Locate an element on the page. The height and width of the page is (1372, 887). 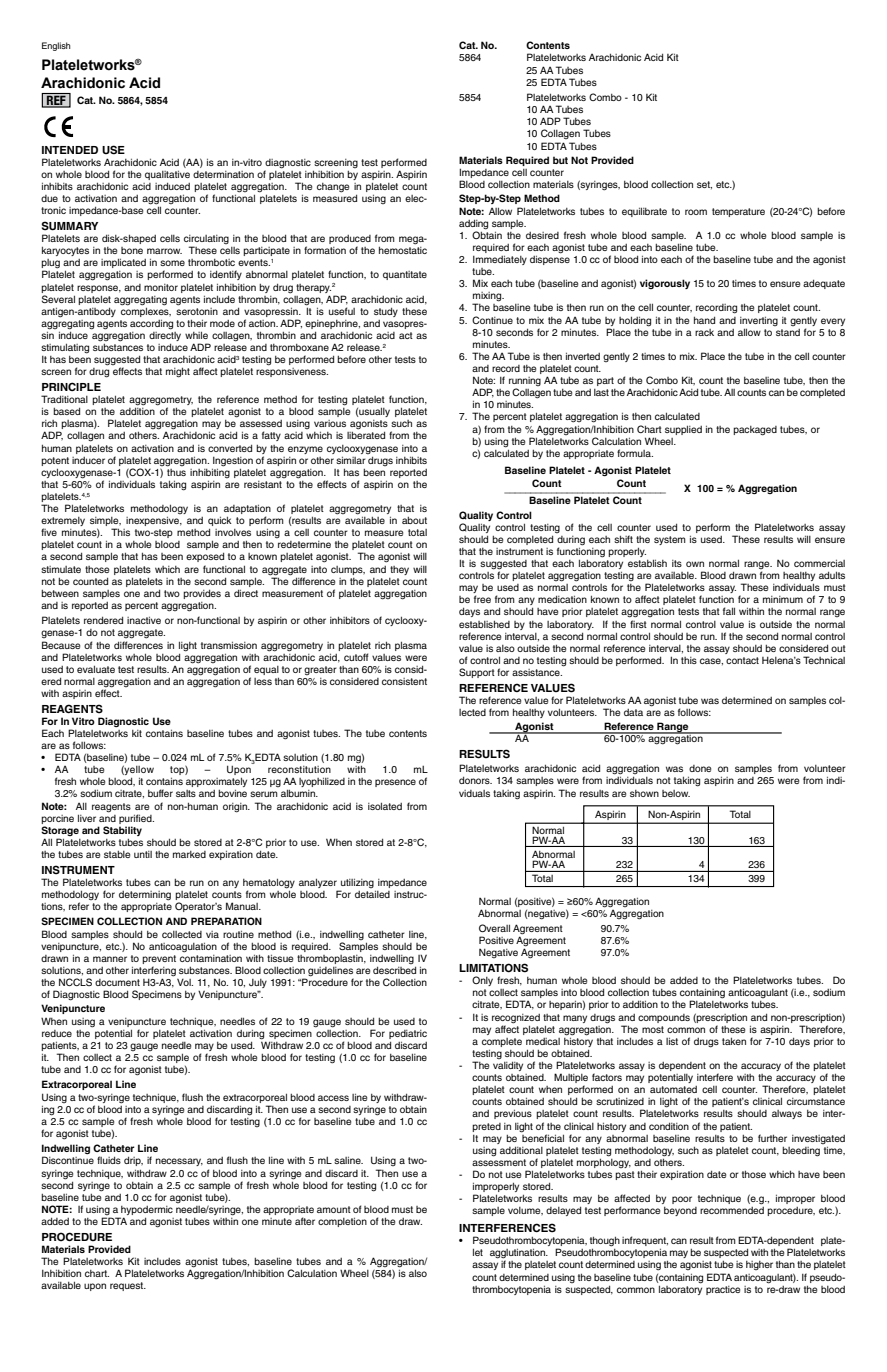
temperature is located at coordinates (738, 212).
